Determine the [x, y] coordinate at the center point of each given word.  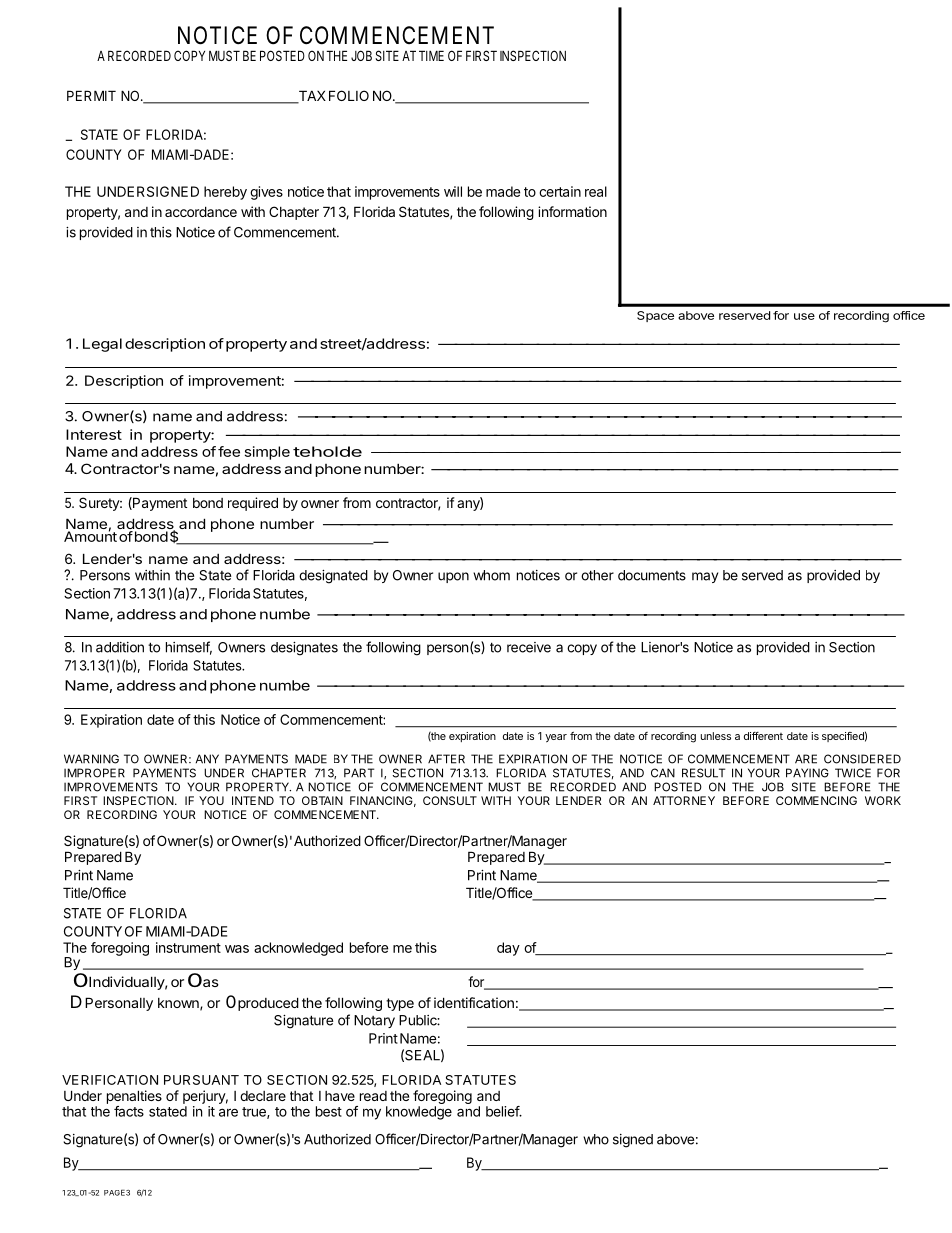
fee [229, 451]
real [596, 191]
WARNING [91, 759]
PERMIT [91, 95]
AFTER [446, 759]
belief [503, 1111]
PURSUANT [201, 1080]
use [804, 316]
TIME [431, 55]
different [763, 736]
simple [267, 453]
